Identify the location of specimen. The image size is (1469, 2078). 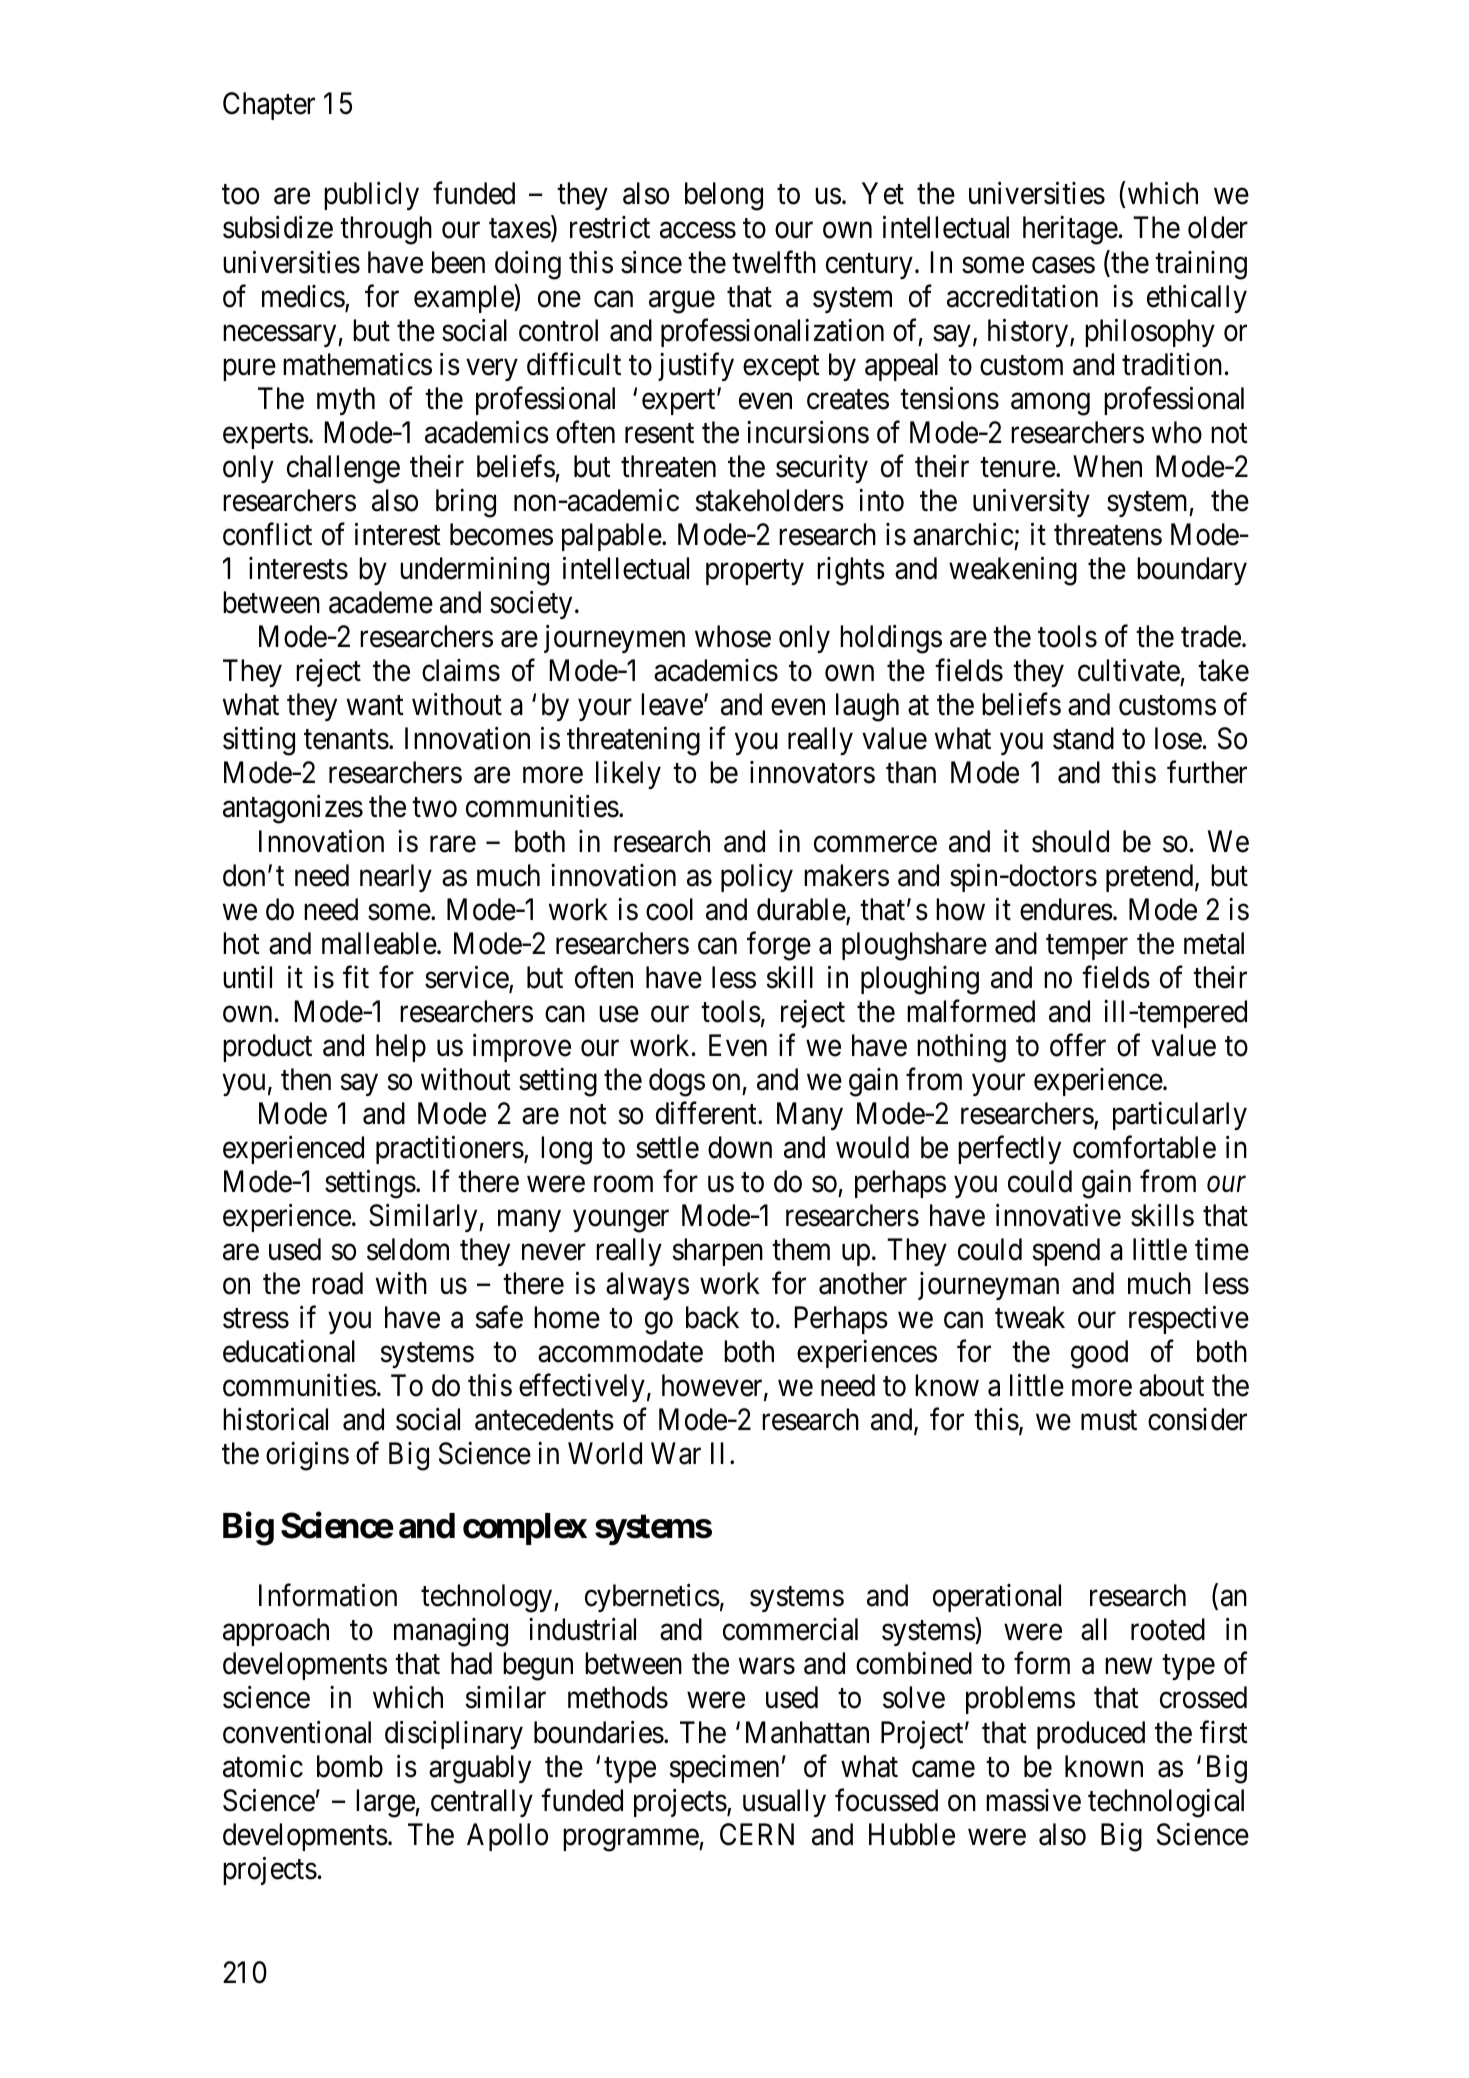
(724, 1769).
